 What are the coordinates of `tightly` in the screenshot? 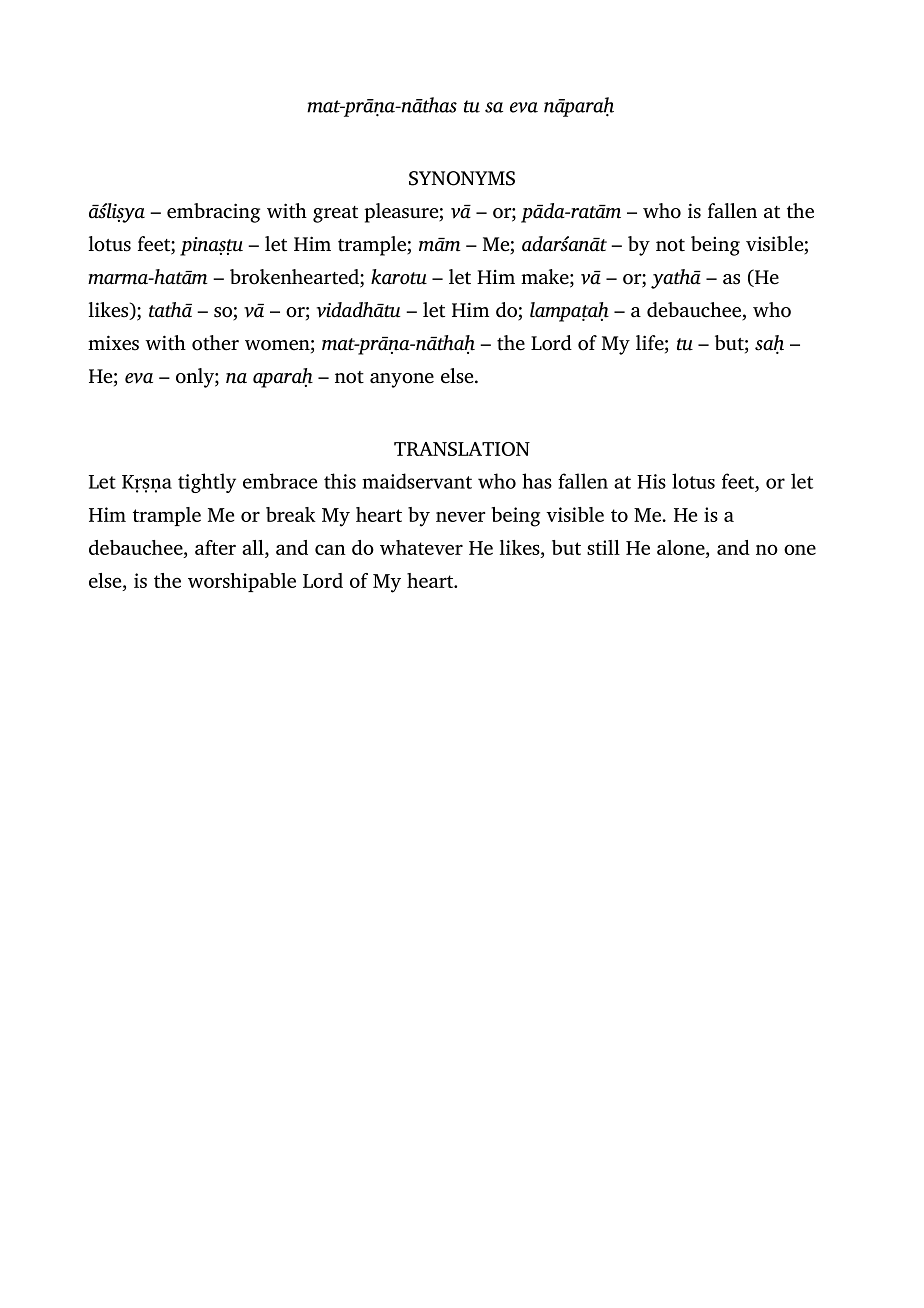 It's located at (207, 483).
